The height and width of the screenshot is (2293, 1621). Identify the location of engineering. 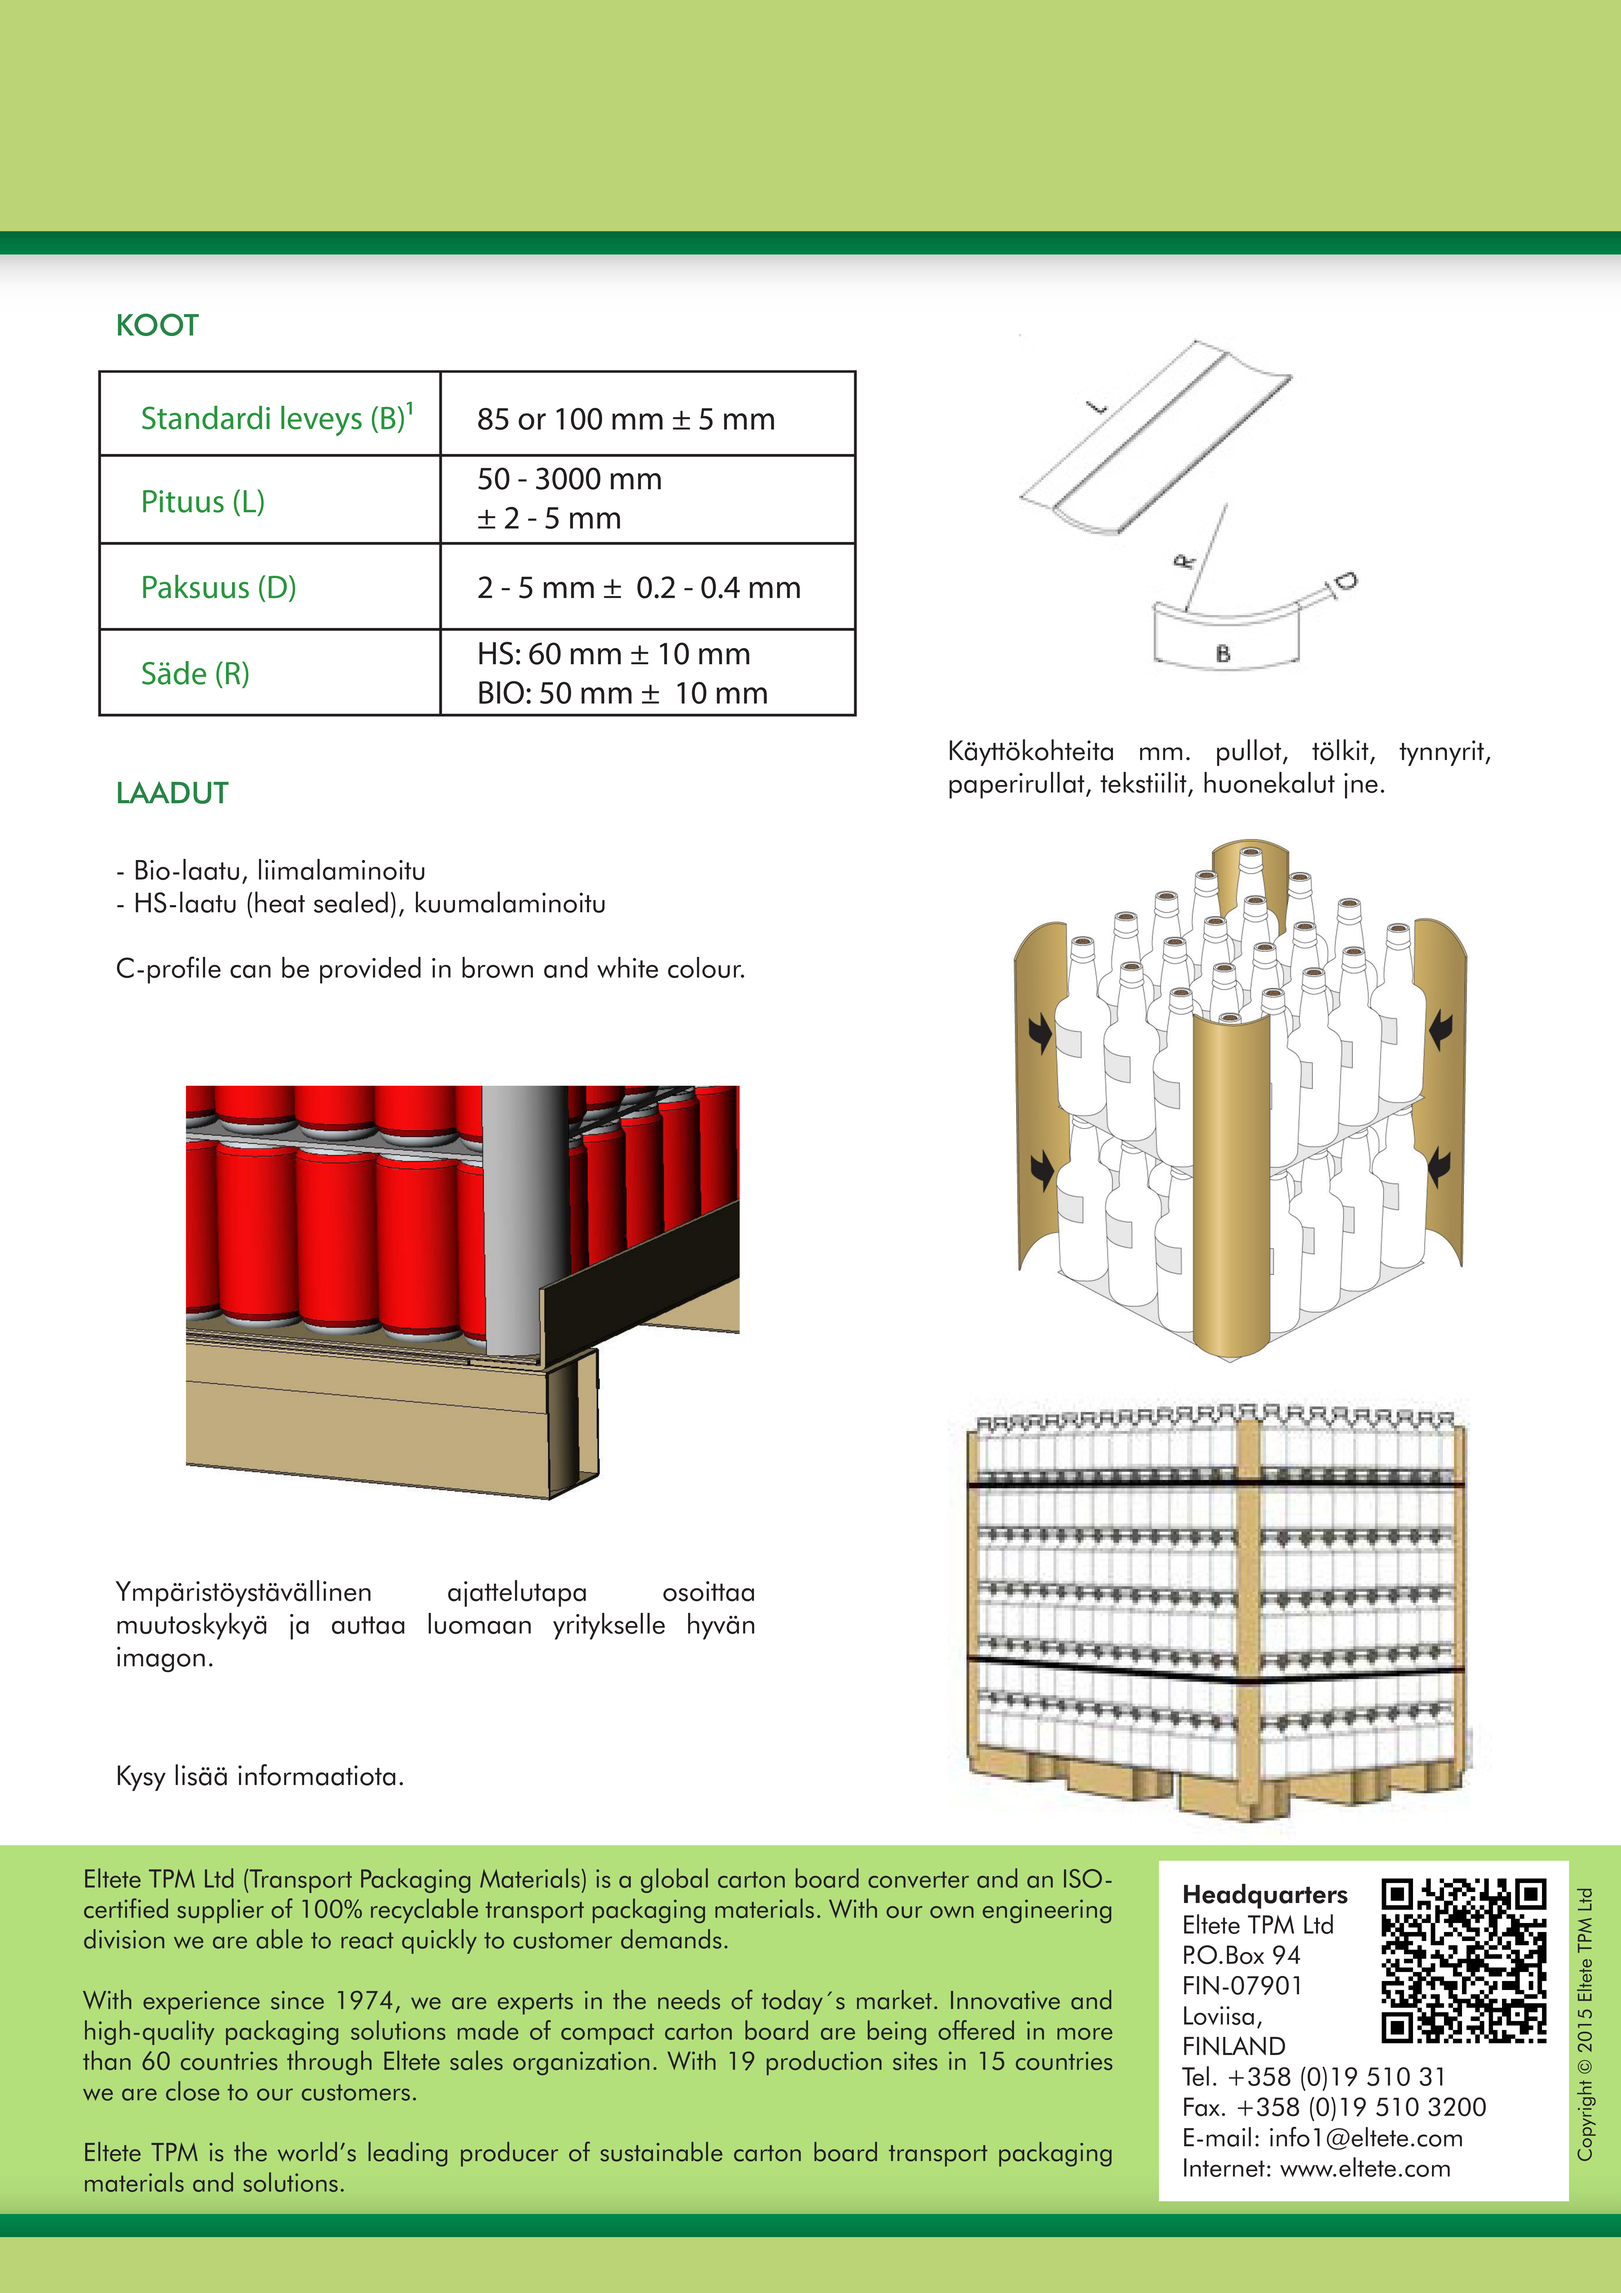
(1047, 1911).
